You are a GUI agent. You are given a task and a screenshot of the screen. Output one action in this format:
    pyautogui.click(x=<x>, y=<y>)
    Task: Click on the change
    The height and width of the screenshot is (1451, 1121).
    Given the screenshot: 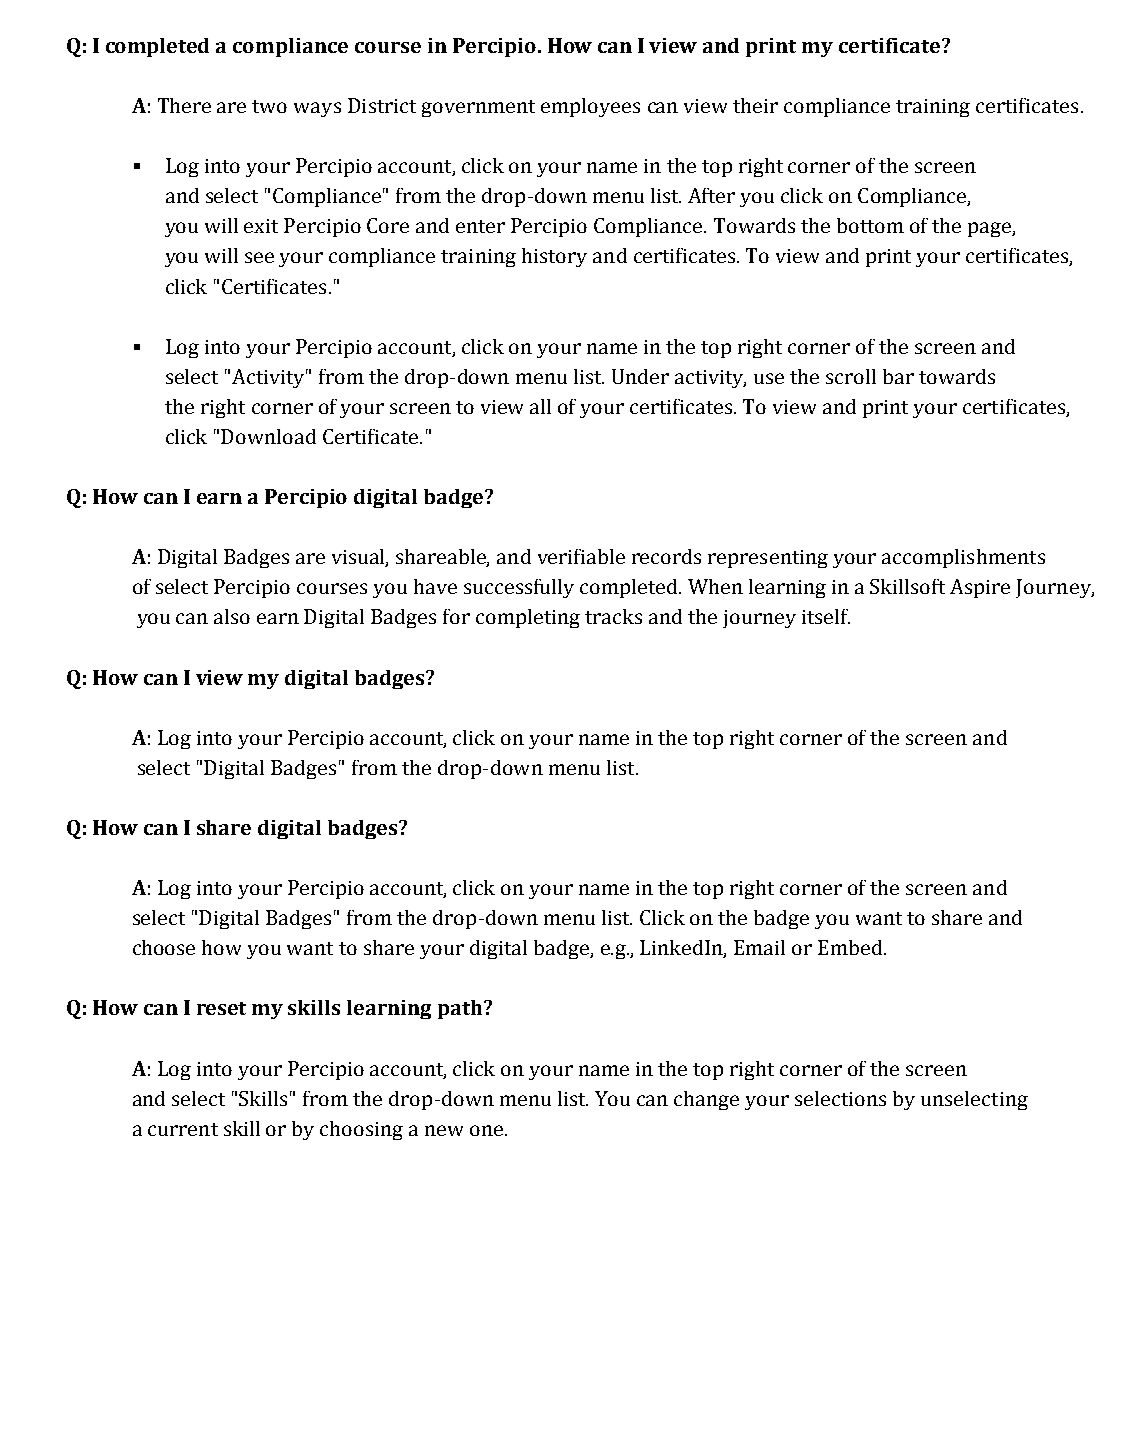 What is the action you would take?
    pyautogui.click(x=706, y=1100)
